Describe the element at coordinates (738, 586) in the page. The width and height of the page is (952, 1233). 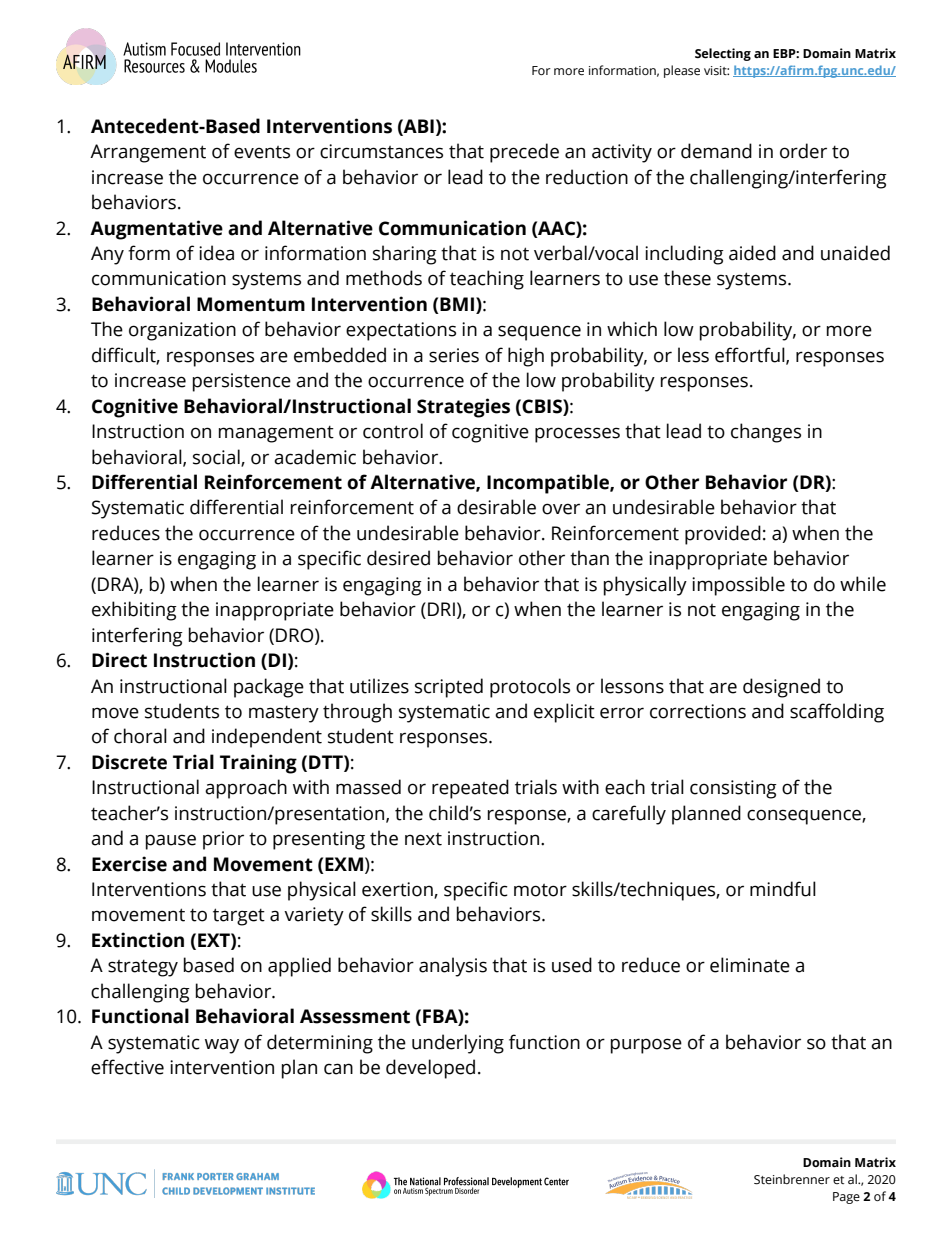
I see `impossible` at that location.
